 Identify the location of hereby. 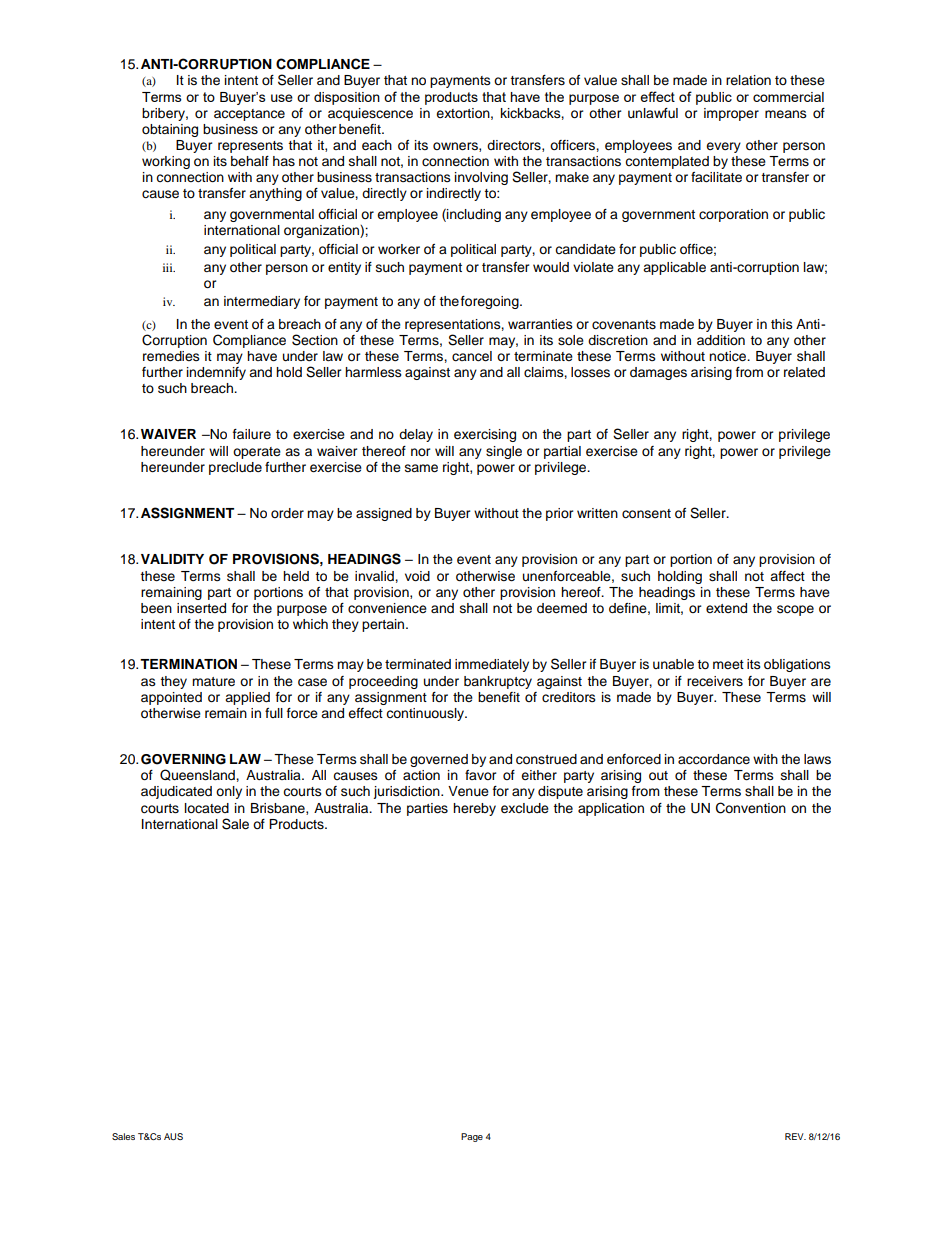
(474, 809).
